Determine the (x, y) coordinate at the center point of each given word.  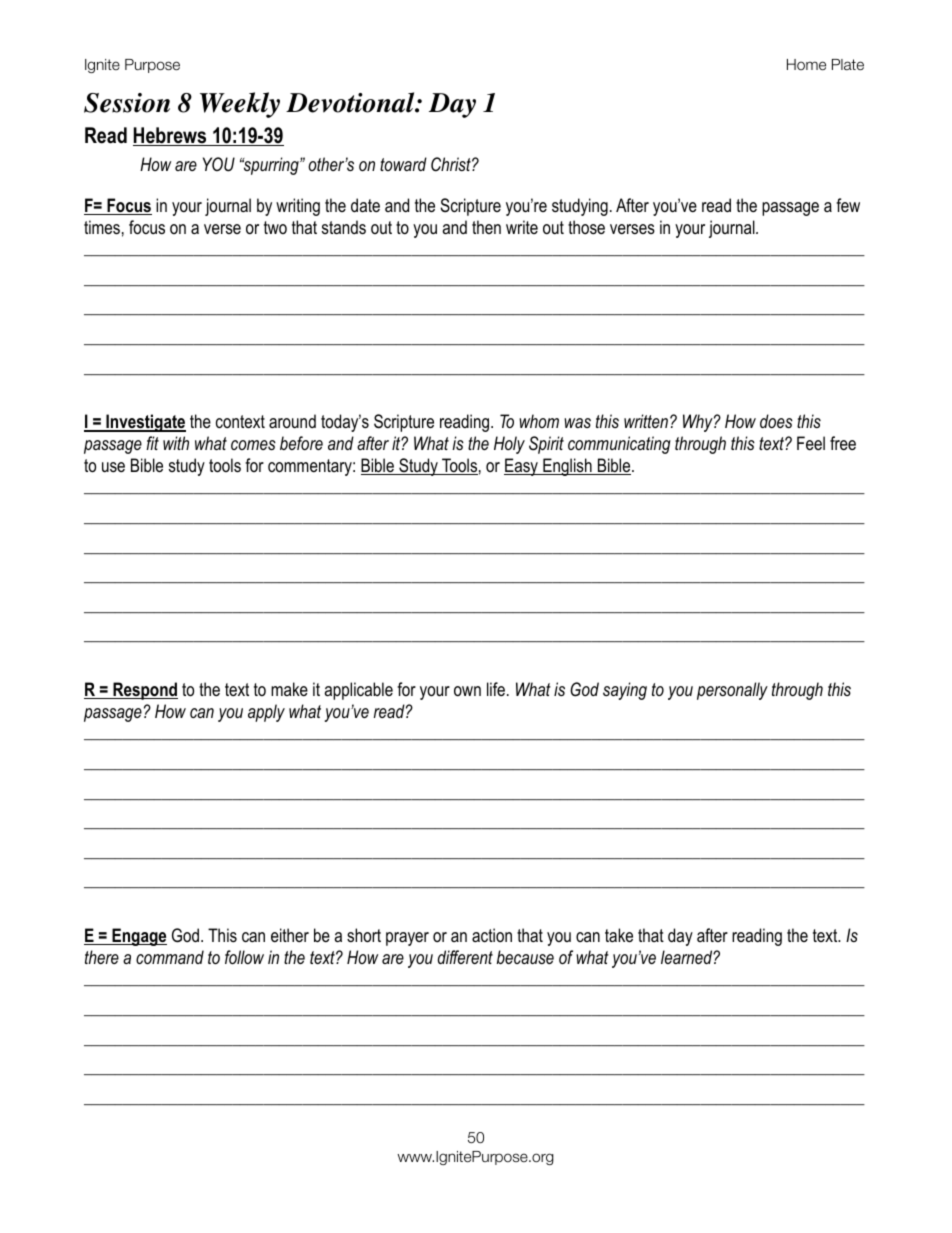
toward (403, 164)
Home (806, 65)
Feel (811, 443)
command (170, 957)
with (176, 443)
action (492, 935)
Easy (522, 467)
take (619, 935)
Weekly (240, 105)
